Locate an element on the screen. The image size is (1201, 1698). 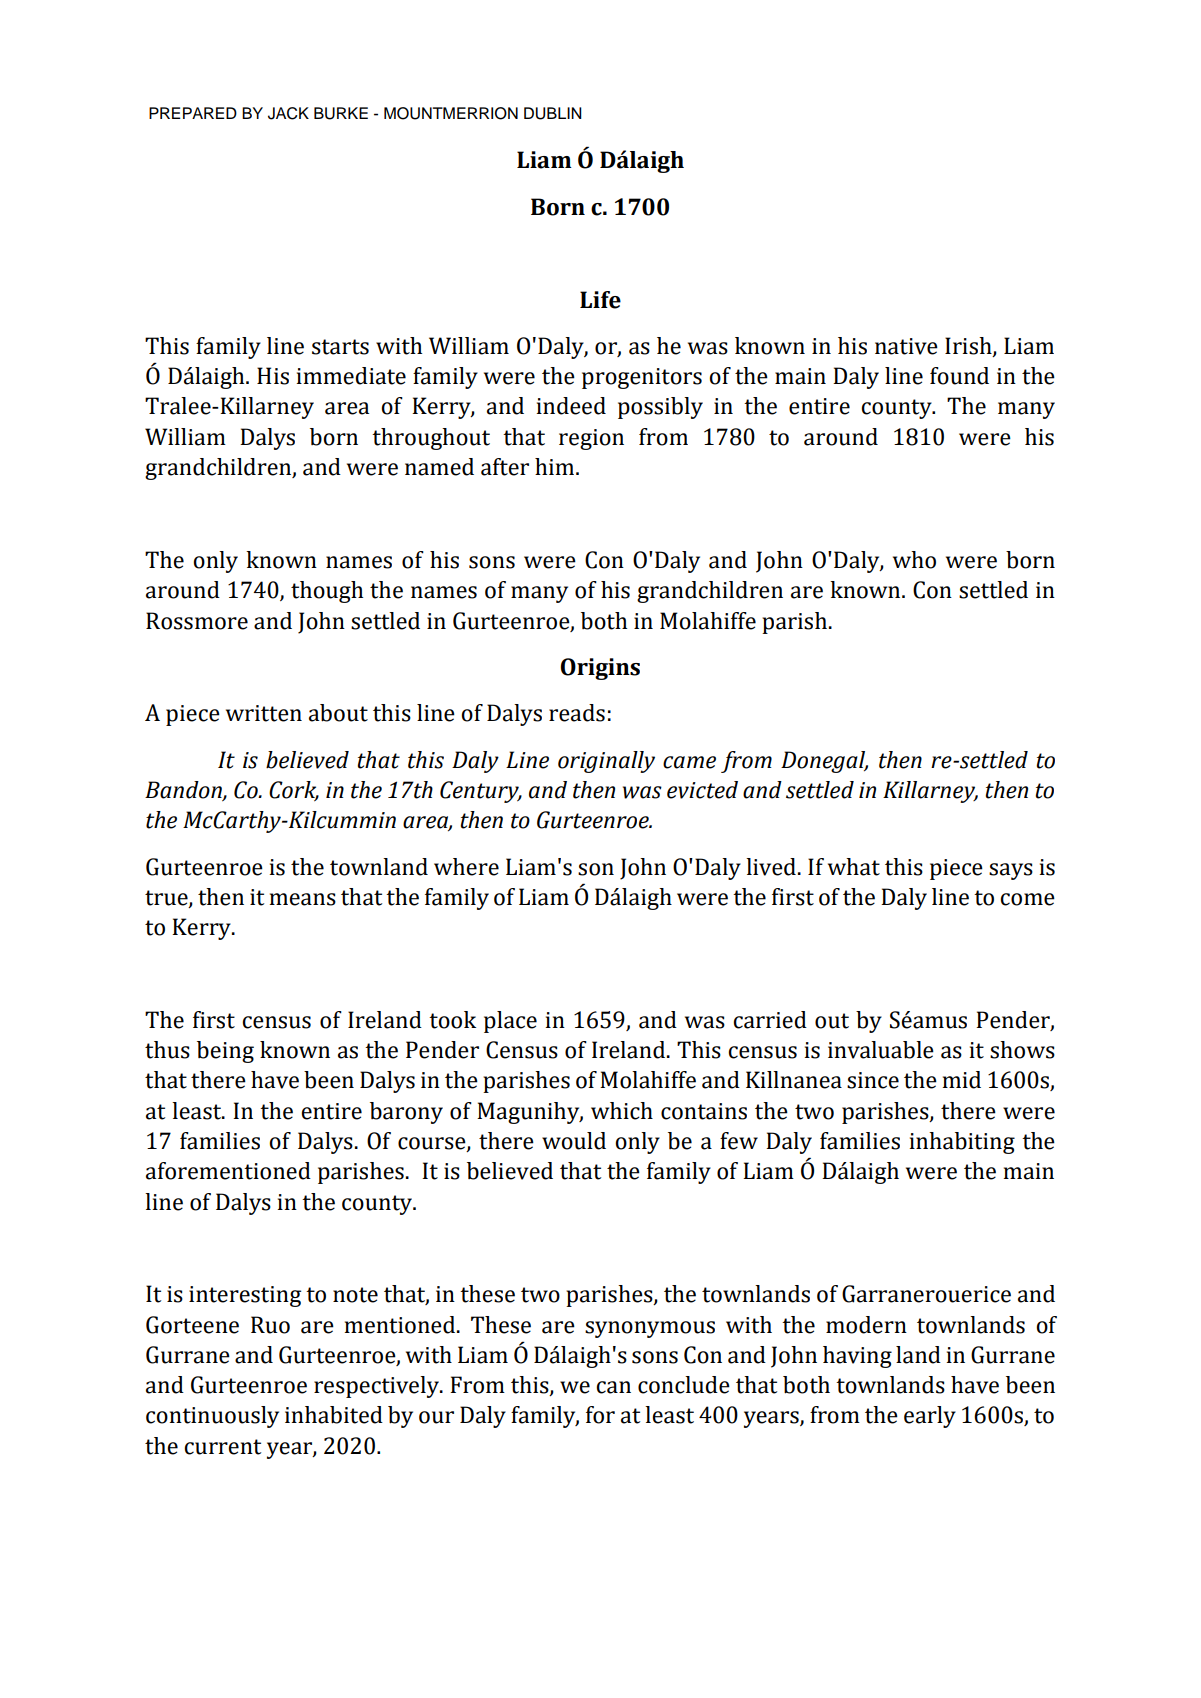
where is located at coordinates (466, 867).
